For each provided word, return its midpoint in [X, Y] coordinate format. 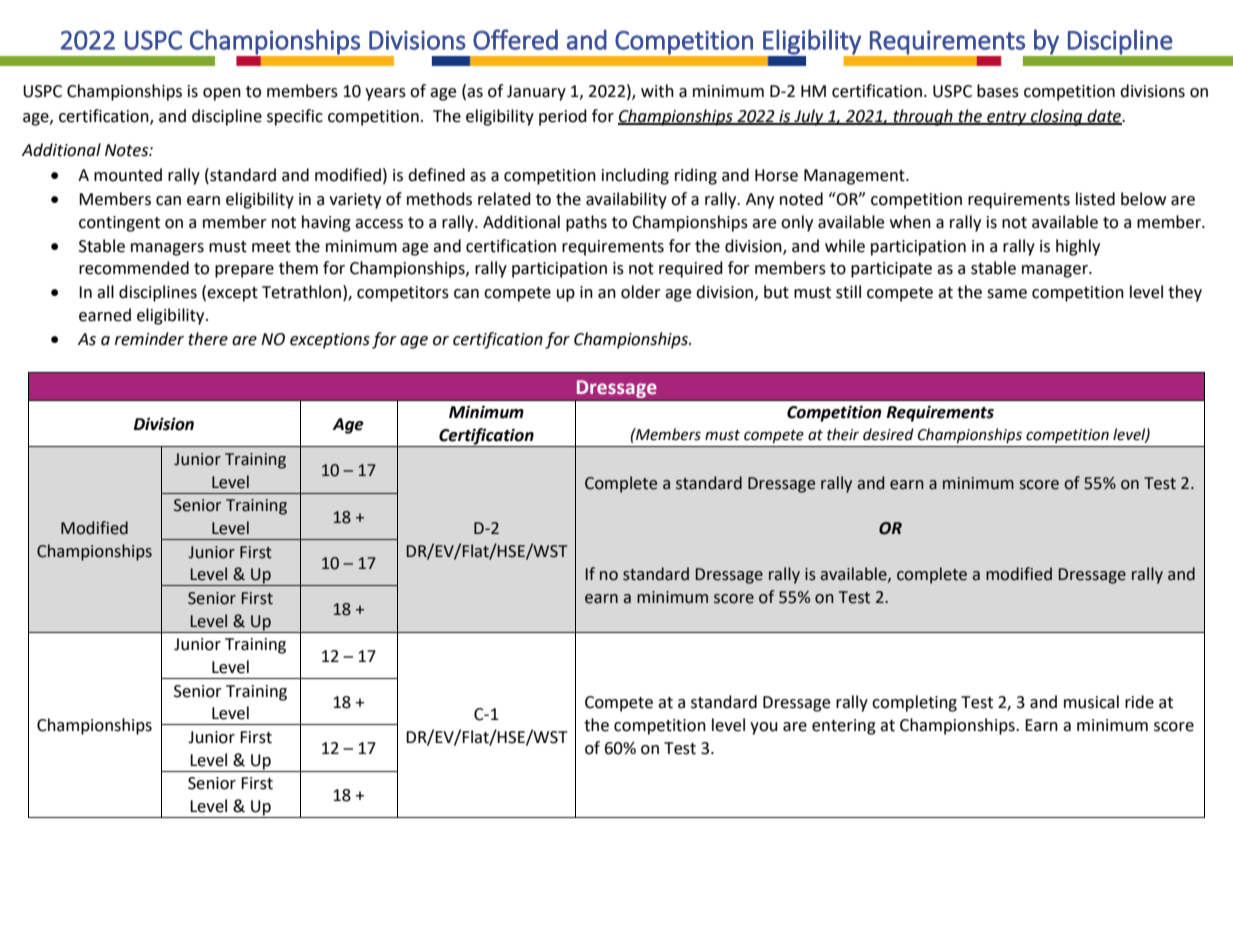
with [657, 91]
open [222, 94]
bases [998, 91]
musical [1091, 702]
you [764, 728]
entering [844, 727]
